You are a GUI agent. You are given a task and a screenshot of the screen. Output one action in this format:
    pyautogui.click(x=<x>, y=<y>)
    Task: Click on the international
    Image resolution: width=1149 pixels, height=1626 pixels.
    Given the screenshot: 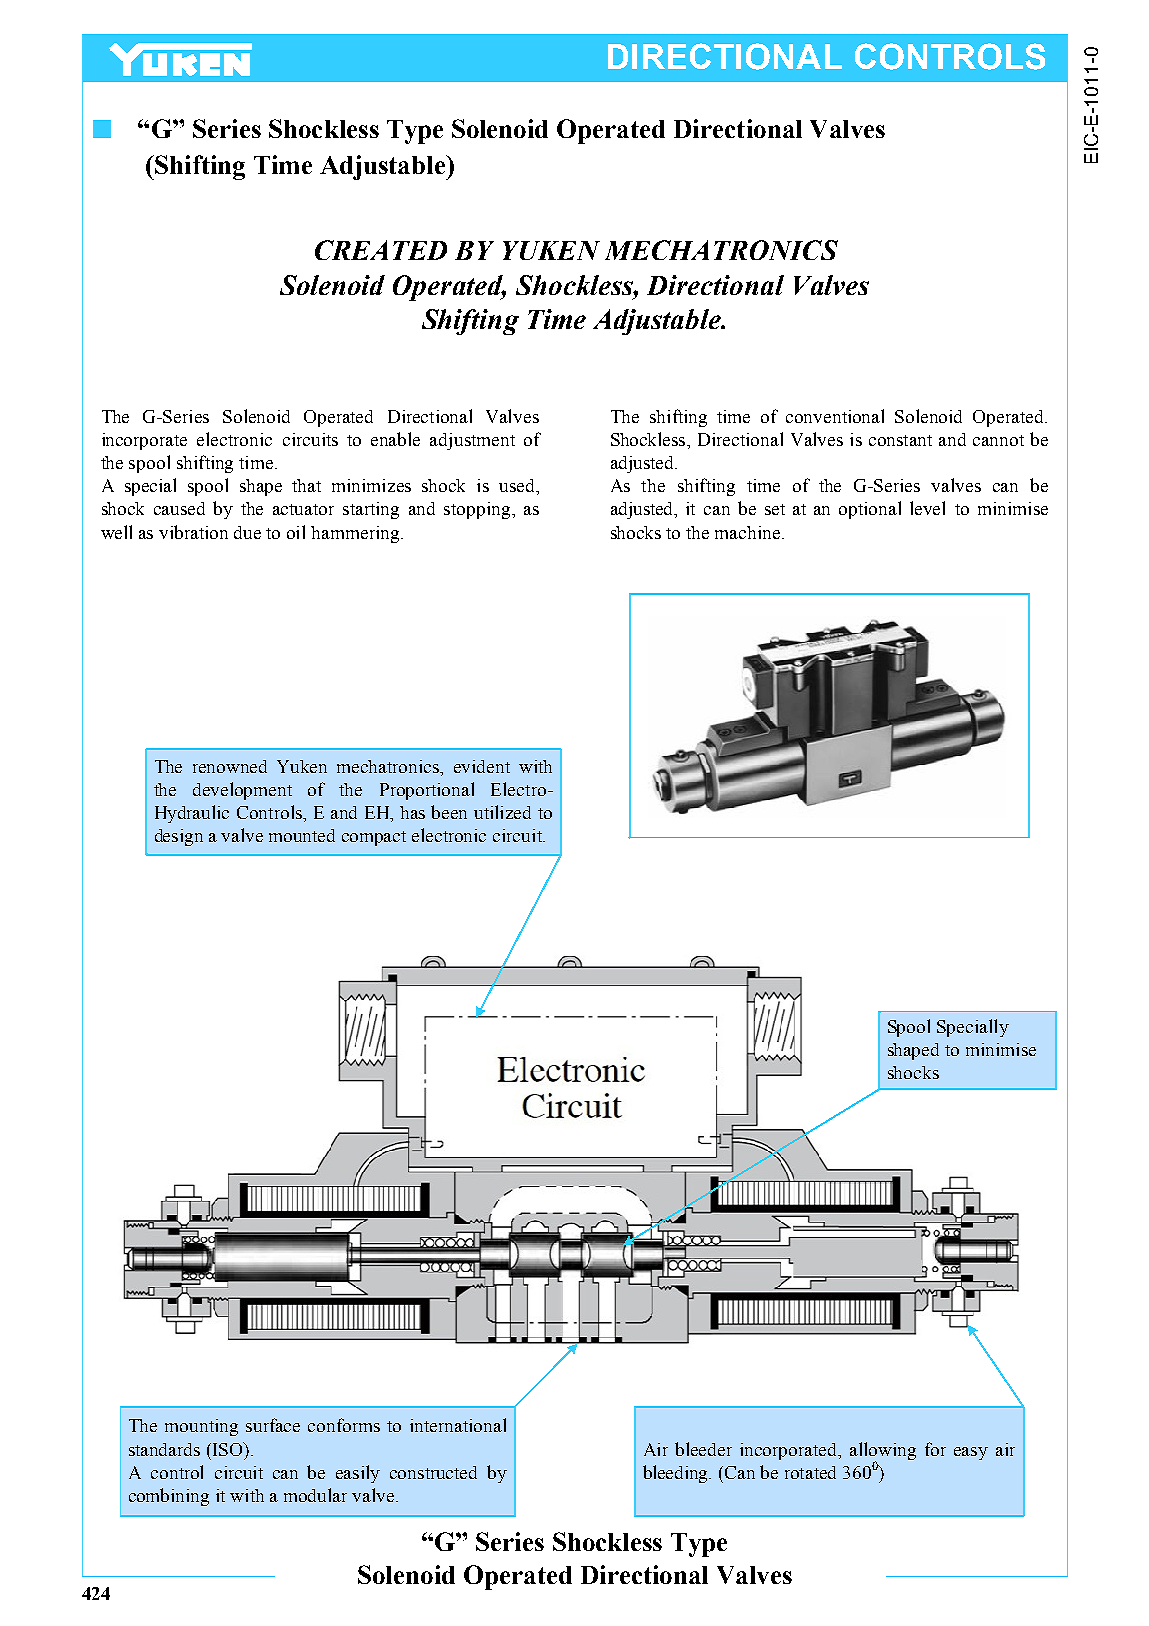 What is the action you would take?
    pyautogui.click(x=458, y=1425)
